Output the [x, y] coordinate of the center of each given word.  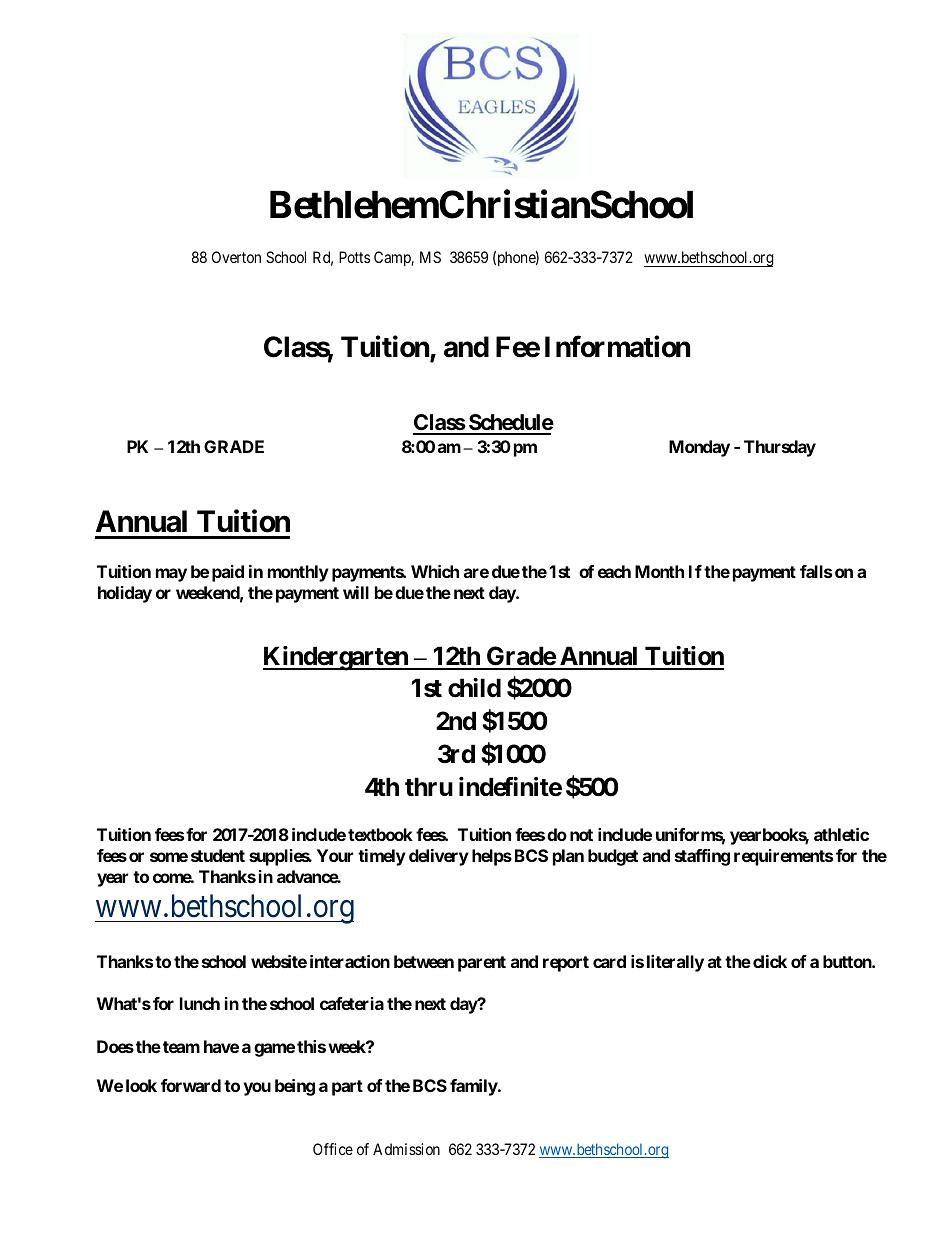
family [474, 1087]
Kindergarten [336, 658]
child [474, 688]
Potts [354, 257]
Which [435, 571]
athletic [841, 834]
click [770, 961]
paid [228, 573]
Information [617, 346]
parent [482, 964]
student [218, 855]
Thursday [780, 448]
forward [191, 1085]
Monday [699, 448]
